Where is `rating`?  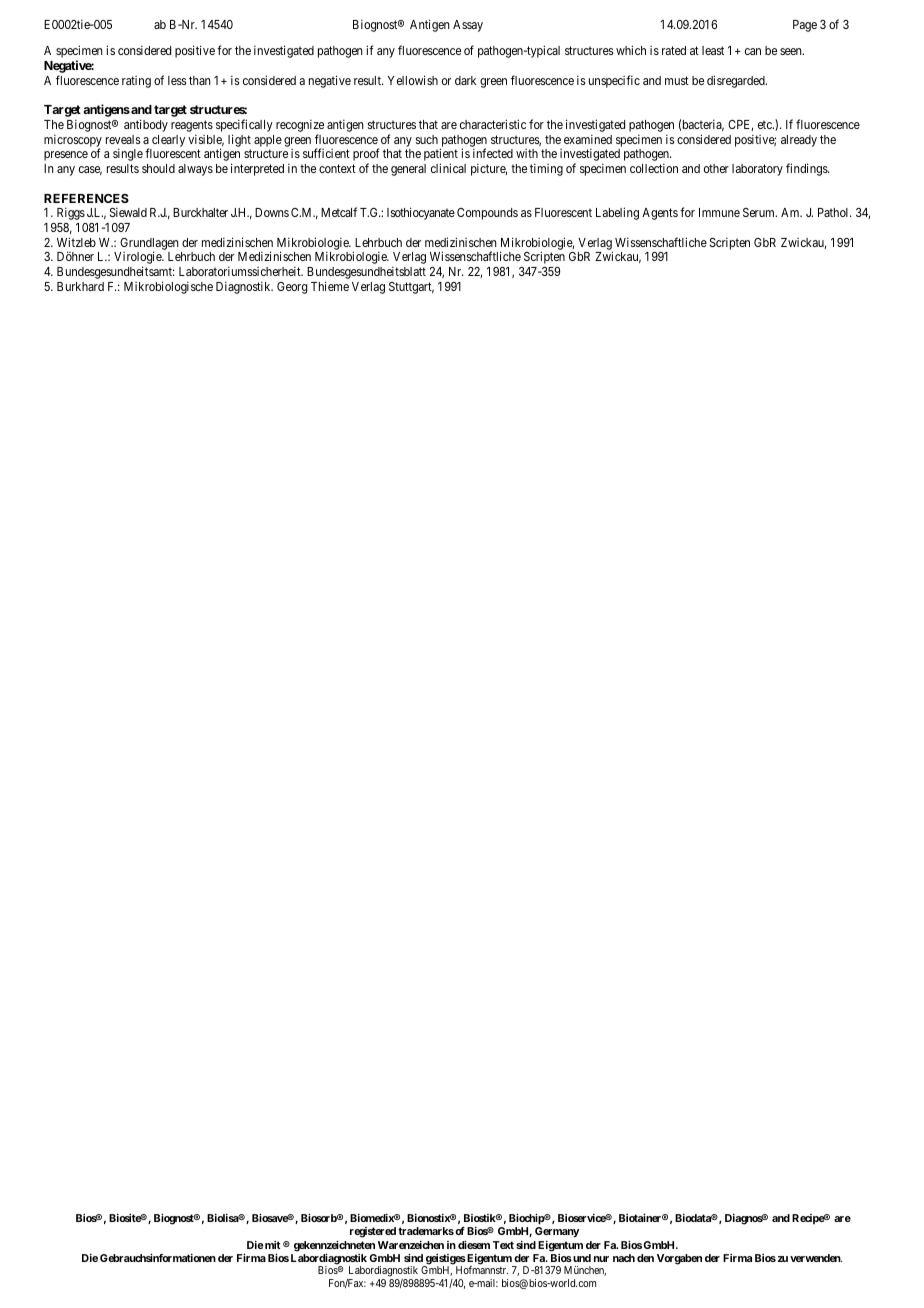
rating is located at coordinates (136, 82).
